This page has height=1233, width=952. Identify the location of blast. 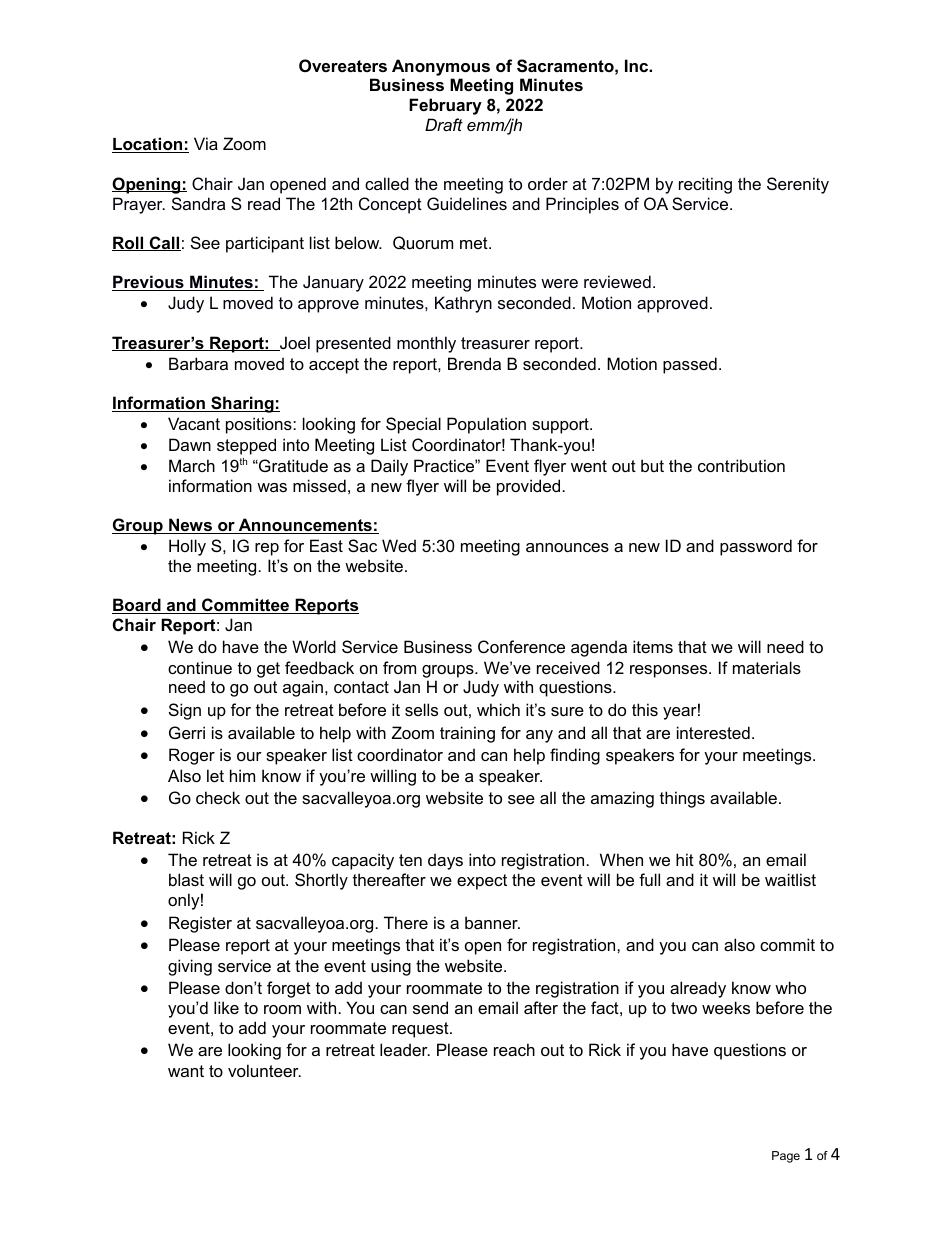
(186, 879).
